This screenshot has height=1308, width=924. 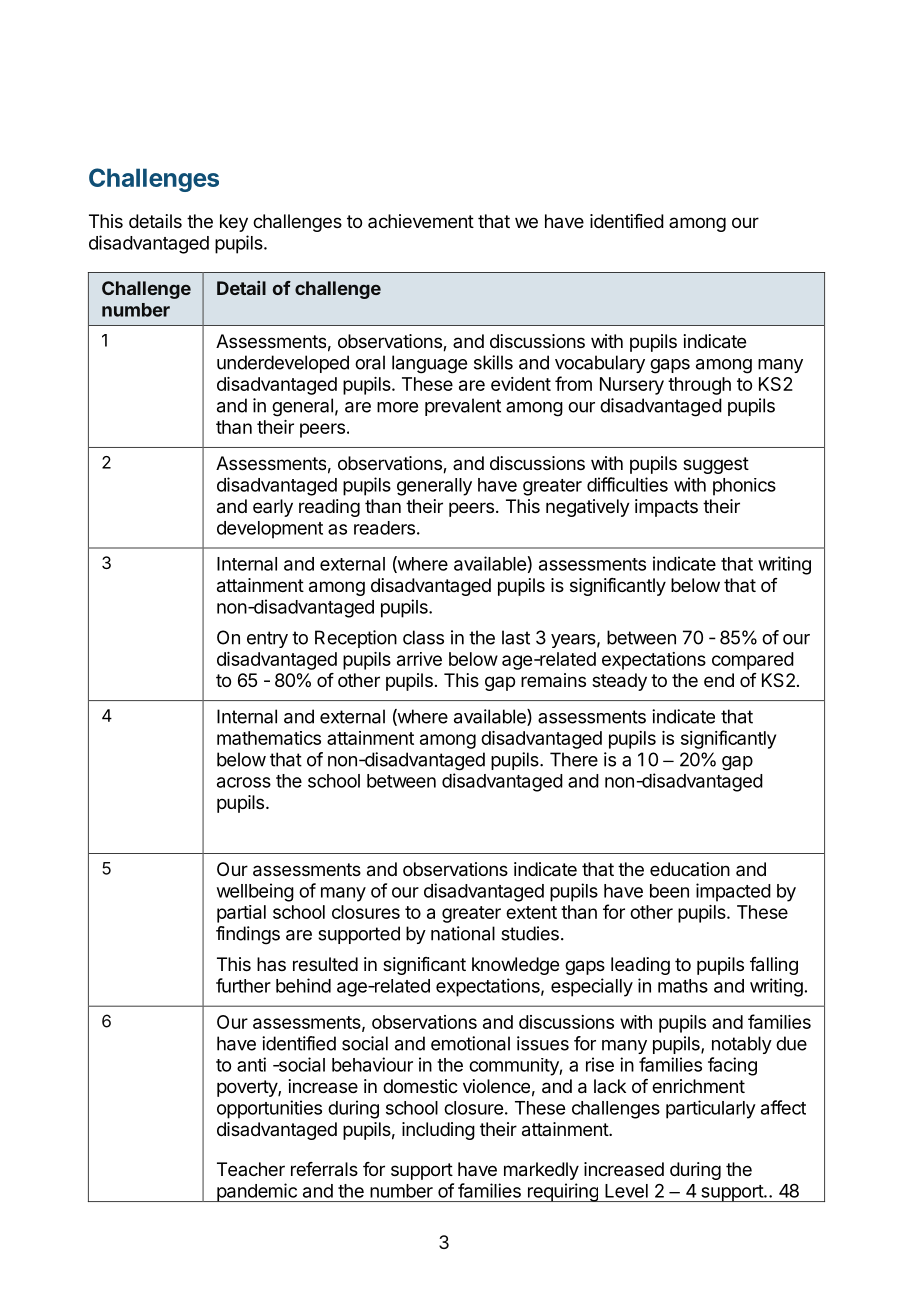 I want to click on through, so click(x=699, y=386).
